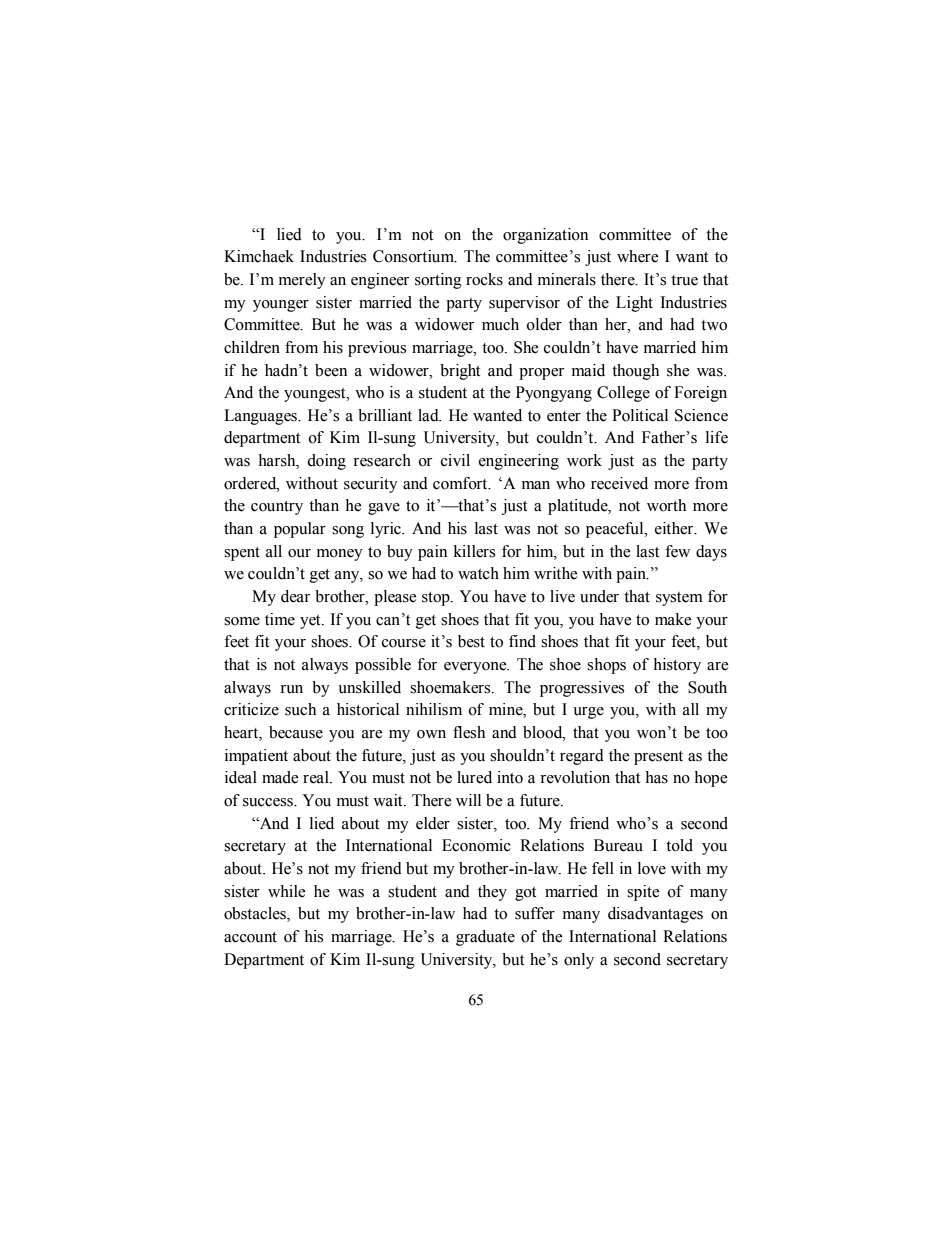  I want to click on rocks, so click(484, 279).
